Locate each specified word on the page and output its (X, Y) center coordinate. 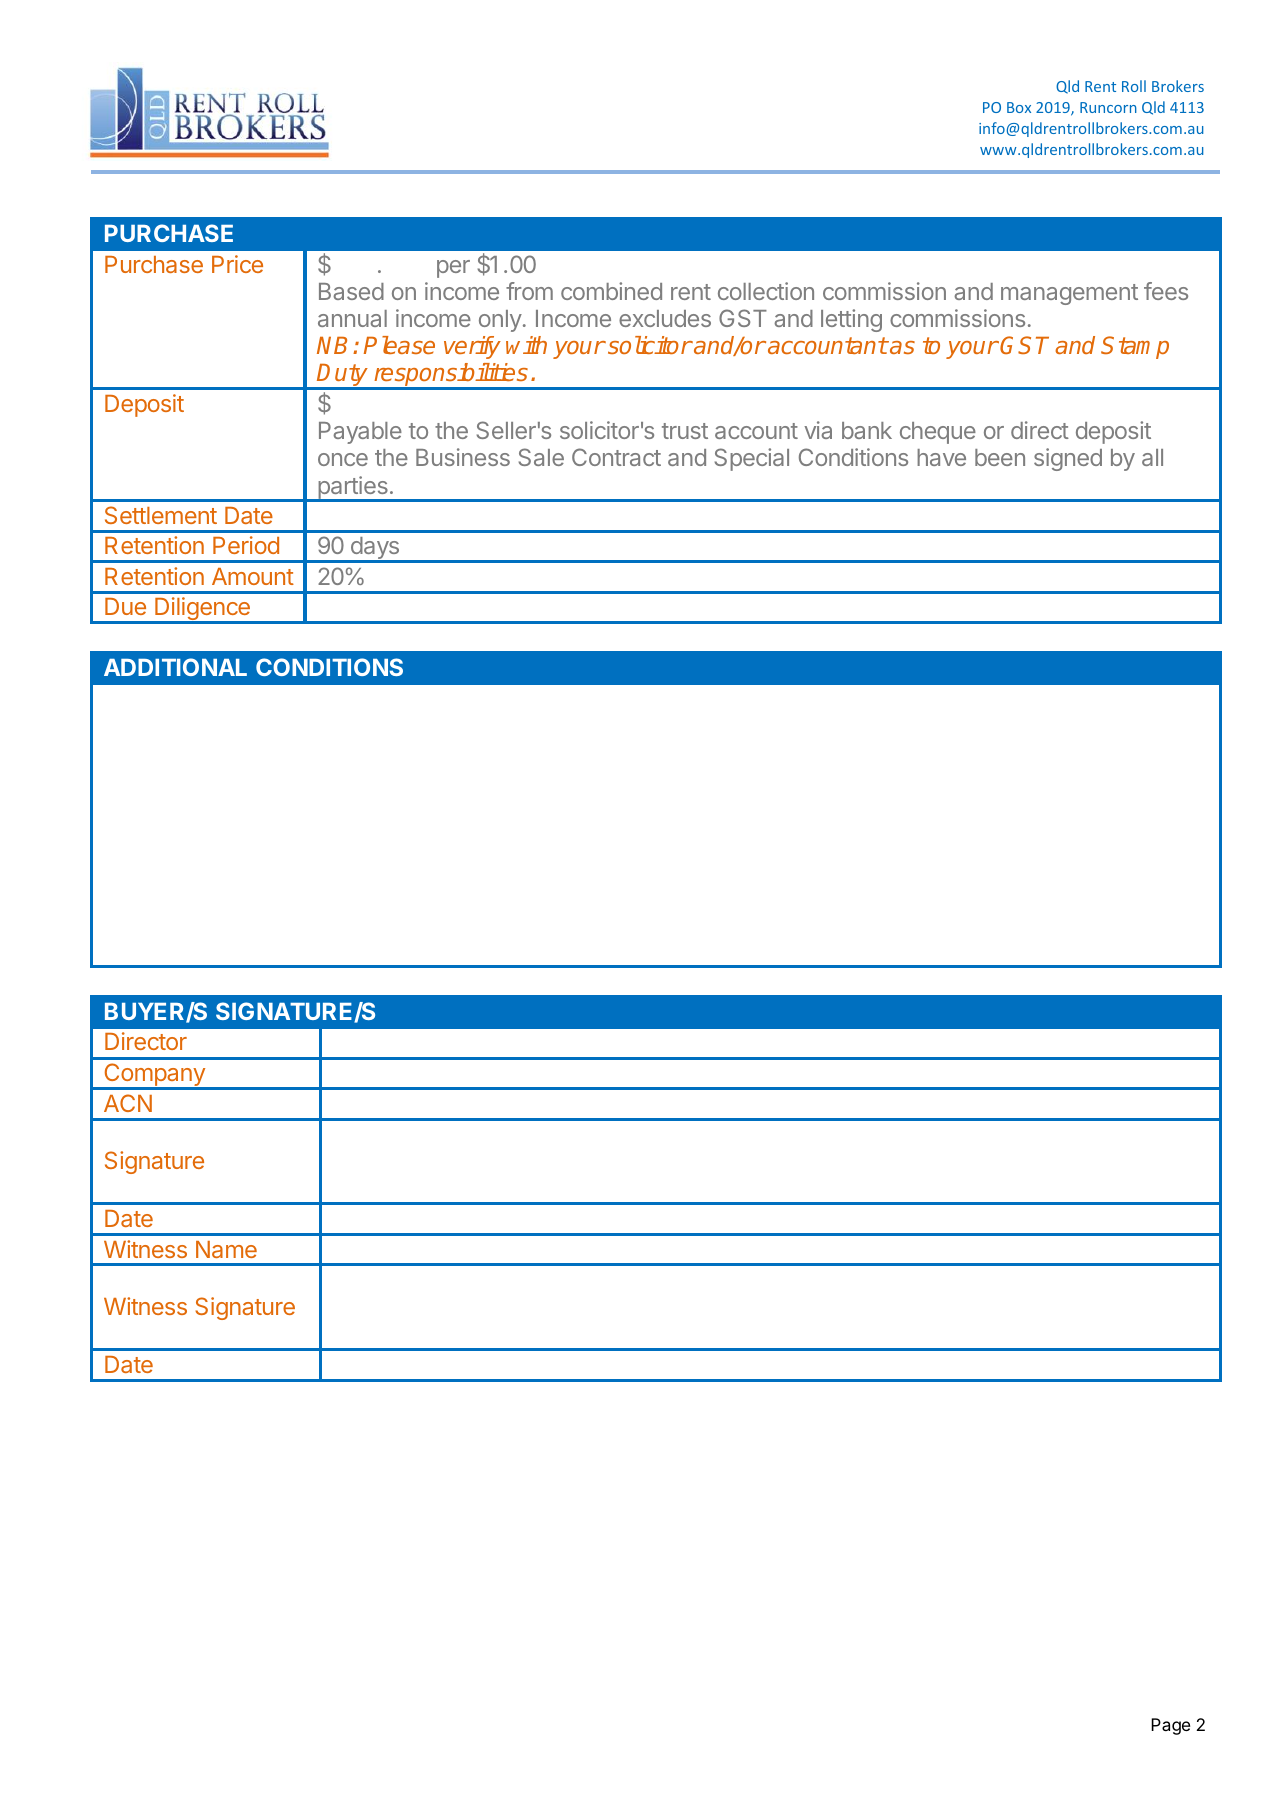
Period (246, 545)
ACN (128, 1103)
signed (1068, 459)
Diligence (202, 610)
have (941, 457)
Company (154, 1076)
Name (226, 1249)
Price (237, 264)
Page (1170, 1726)
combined (611, 291)
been (1000, 457)
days (374, 549)
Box (1019, 107)
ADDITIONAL (175, 667)
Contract (616, 457)
